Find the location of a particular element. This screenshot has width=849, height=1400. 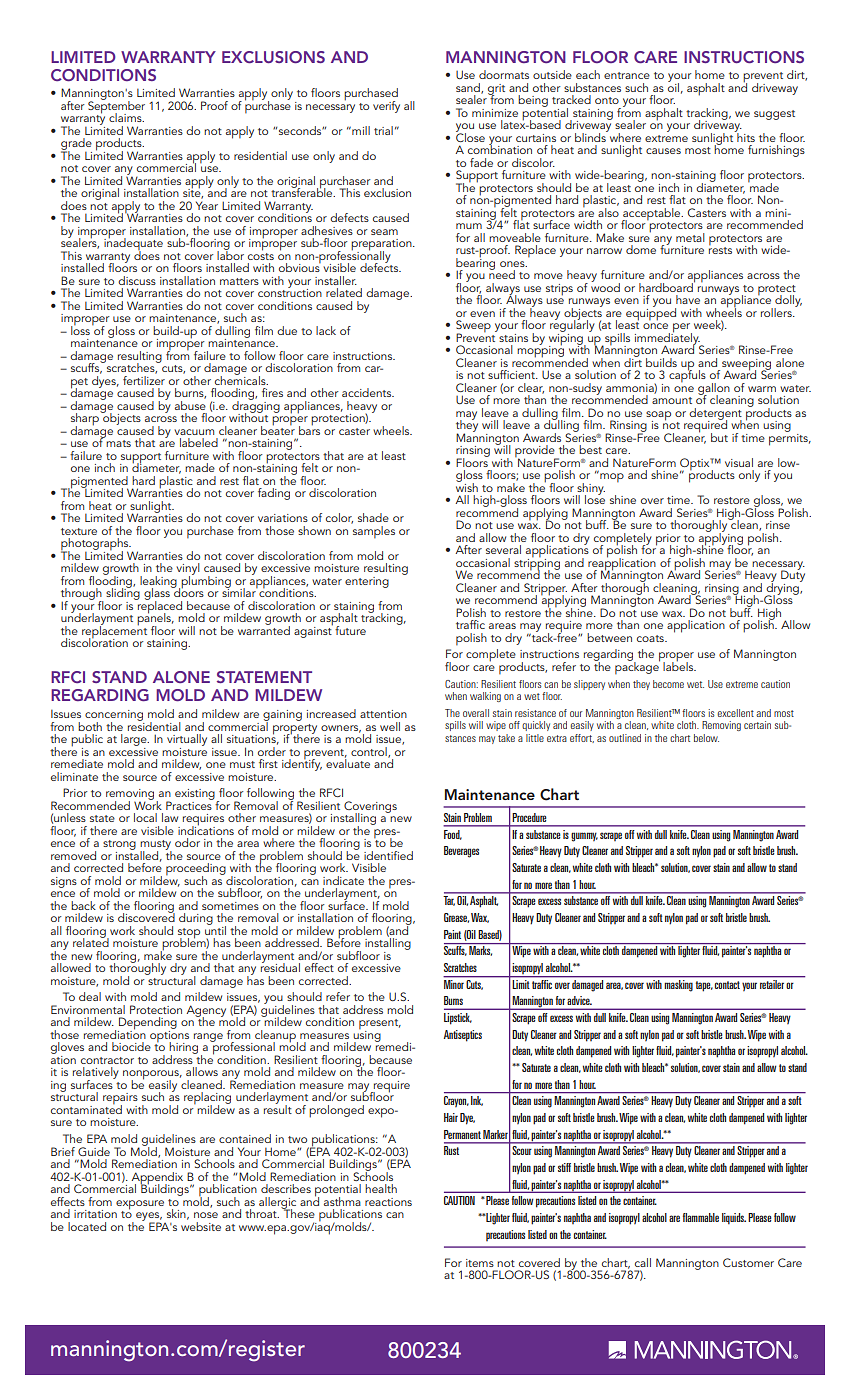

nose is located at coordinates (206, 1215).
